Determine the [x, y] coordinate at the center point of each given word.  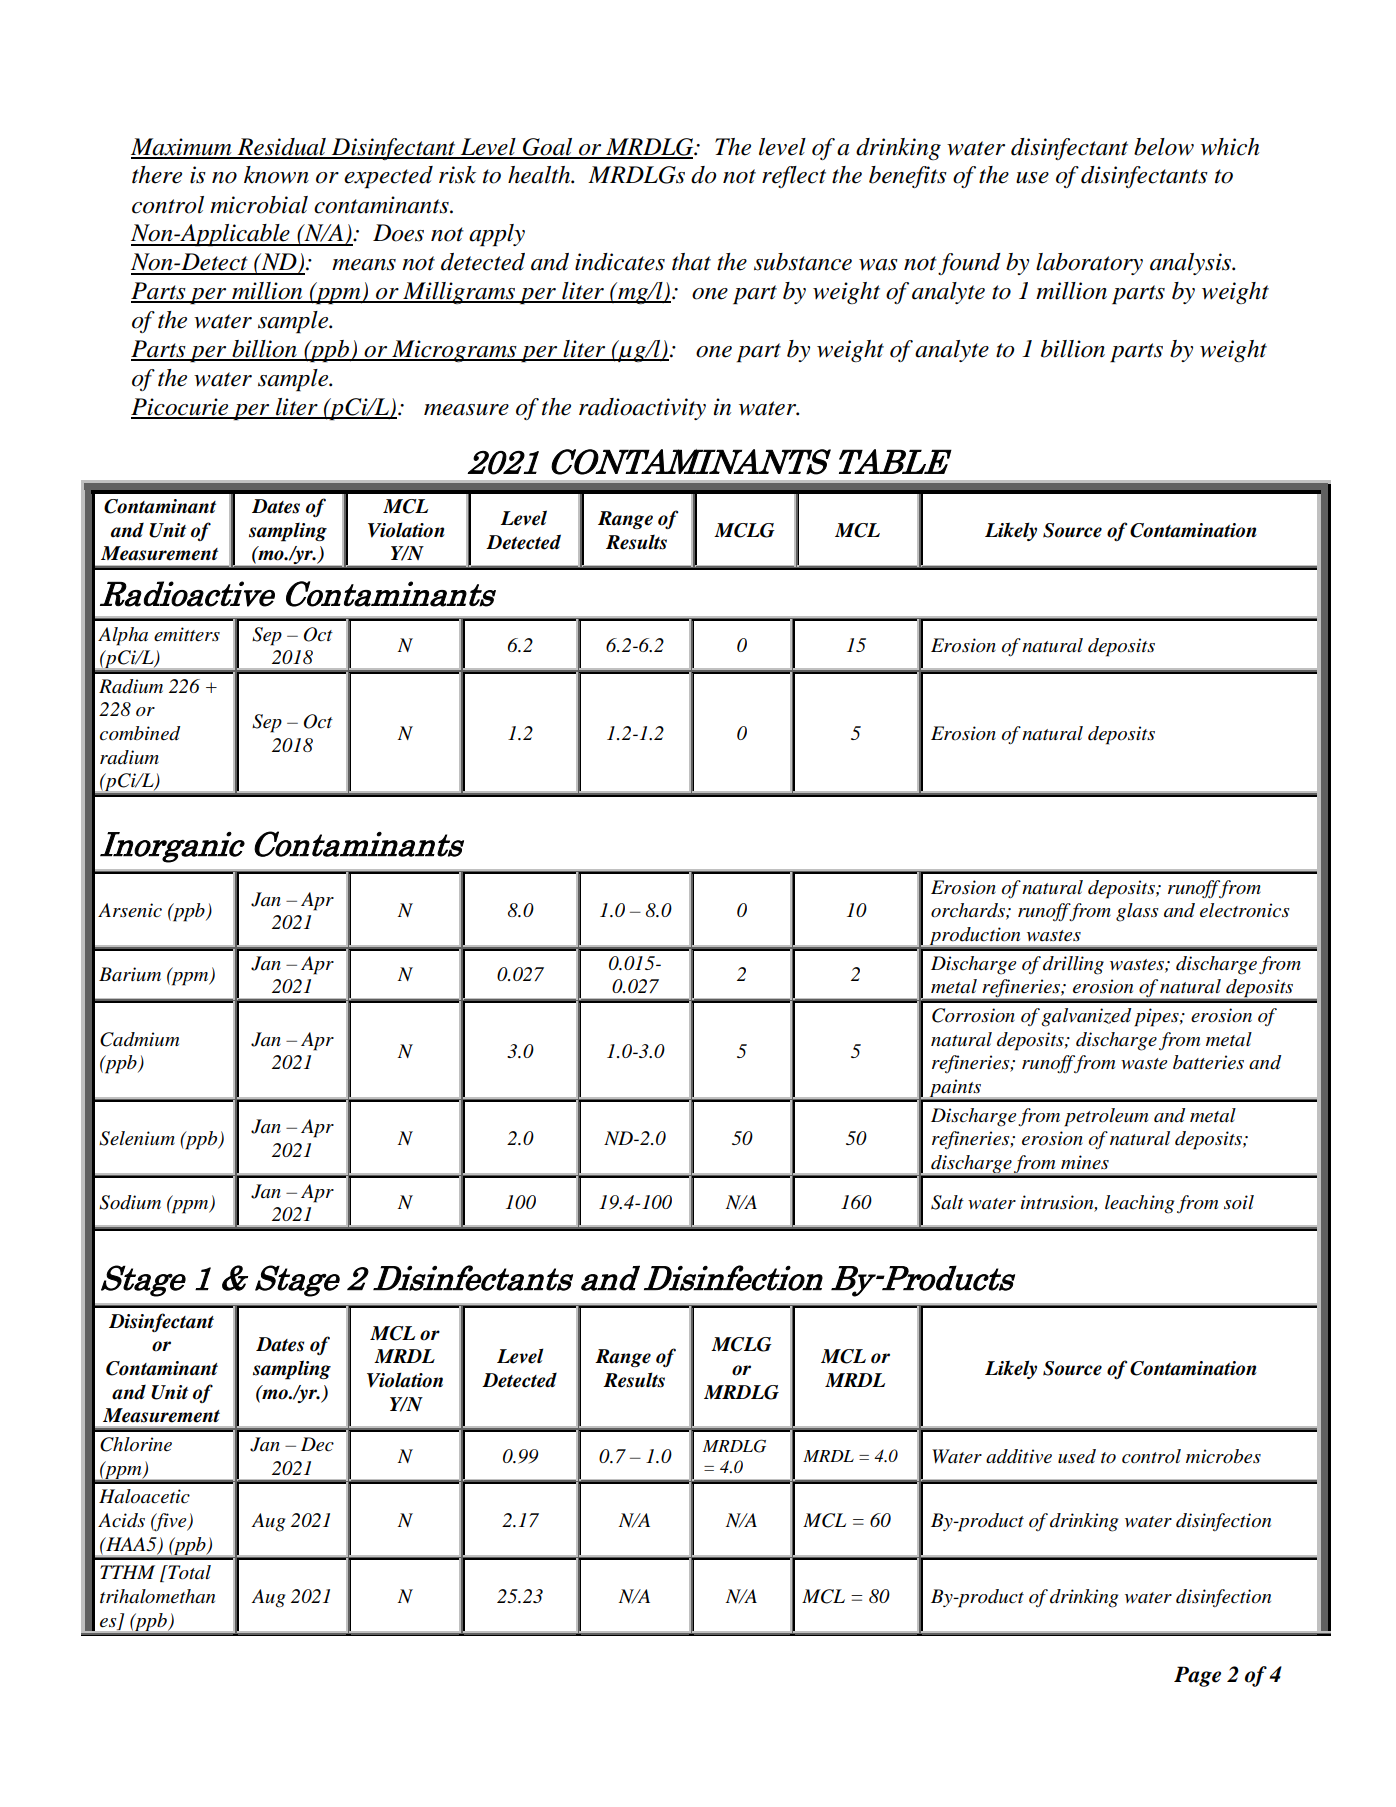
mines [1085, 1162]
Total [188, 1572]
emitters [187, 634]
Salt [947, 1202]
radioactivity [642, 409]
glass [1137, 912]
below [1164, 147]
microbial [259, 205]
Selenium [137, 1138]
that [691, 262]
